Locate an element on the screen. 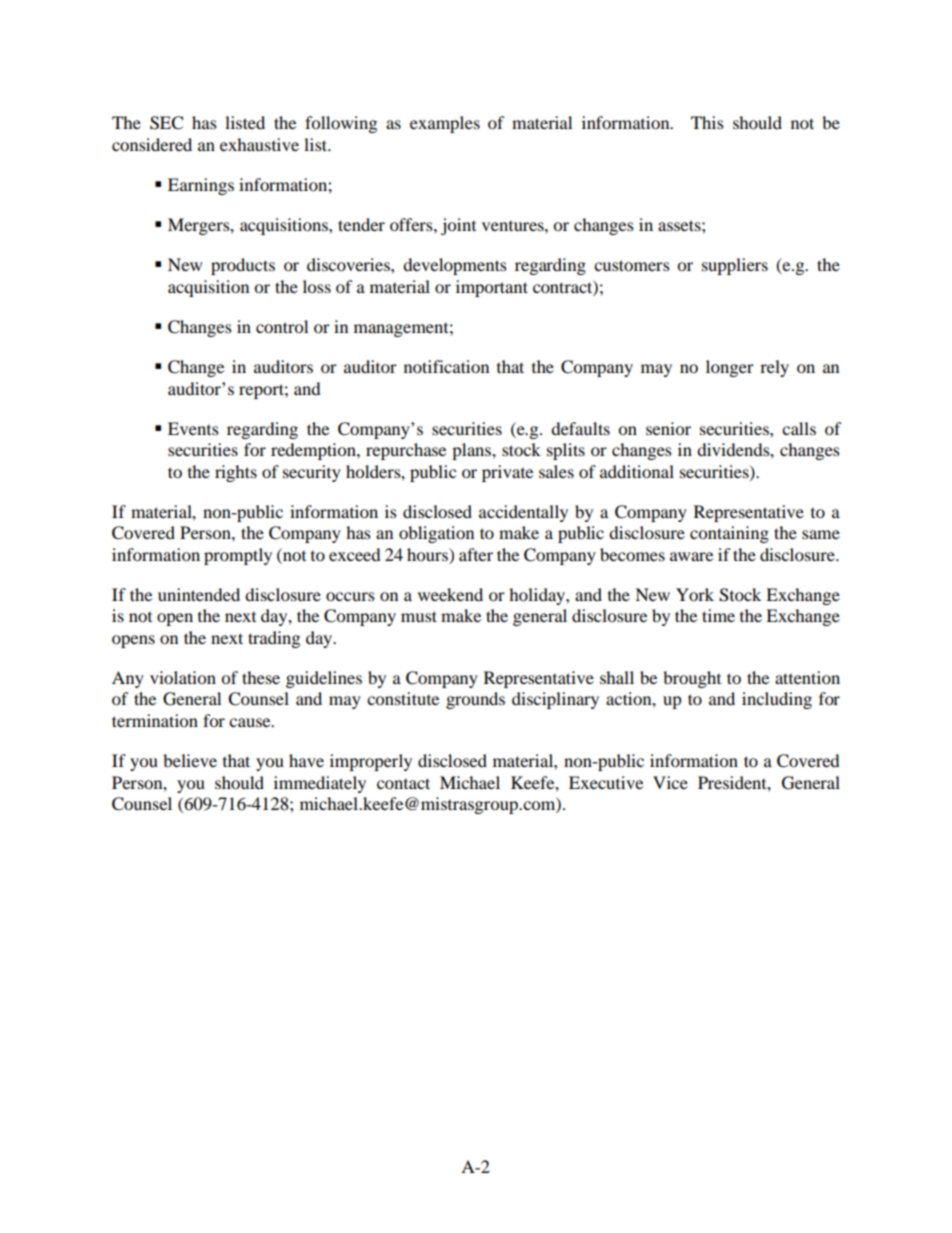 This screenshot has height=1233, width=952. exhaustive is located at coordinates (259, 144).
